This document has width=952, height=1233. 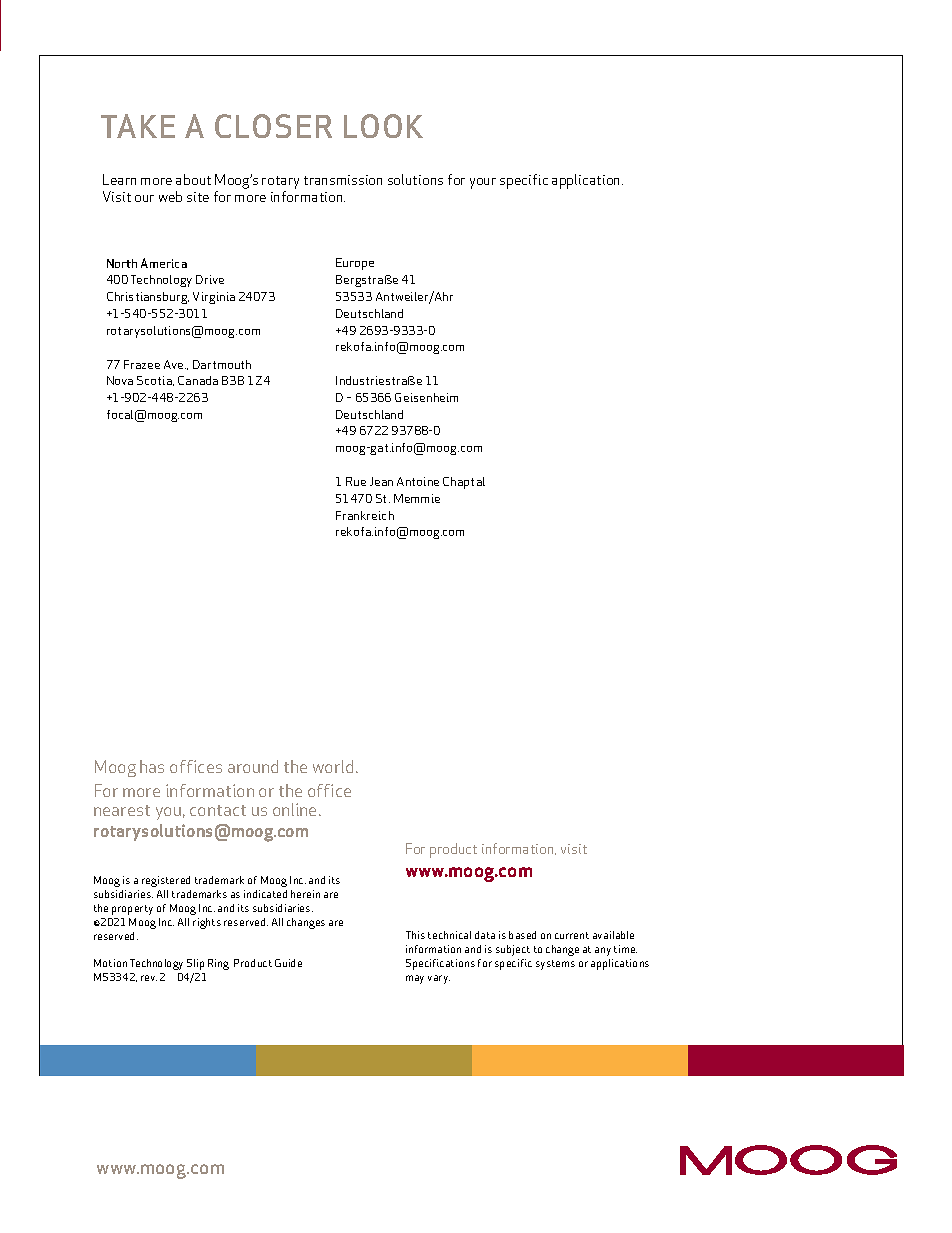 What do you see at coordinates (383, 126) in the document?
I see `LOOK` at bounding box center [383, 126].
